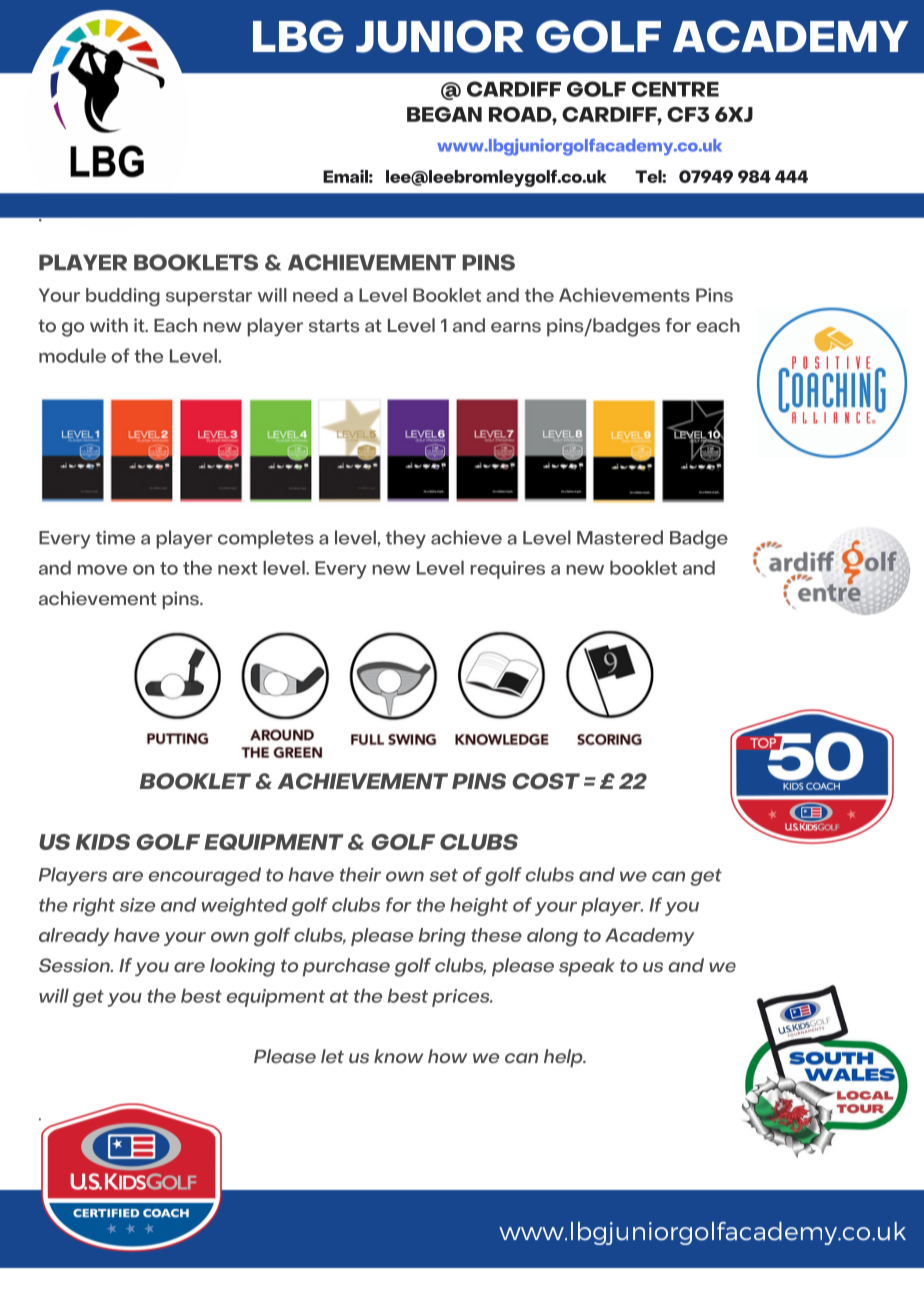 The height and width of the screenshot is (1308, 924). What do you see at coordinates (398, 1056) in the screenshot?
I see `know` at bounding box center [398, 1056].
